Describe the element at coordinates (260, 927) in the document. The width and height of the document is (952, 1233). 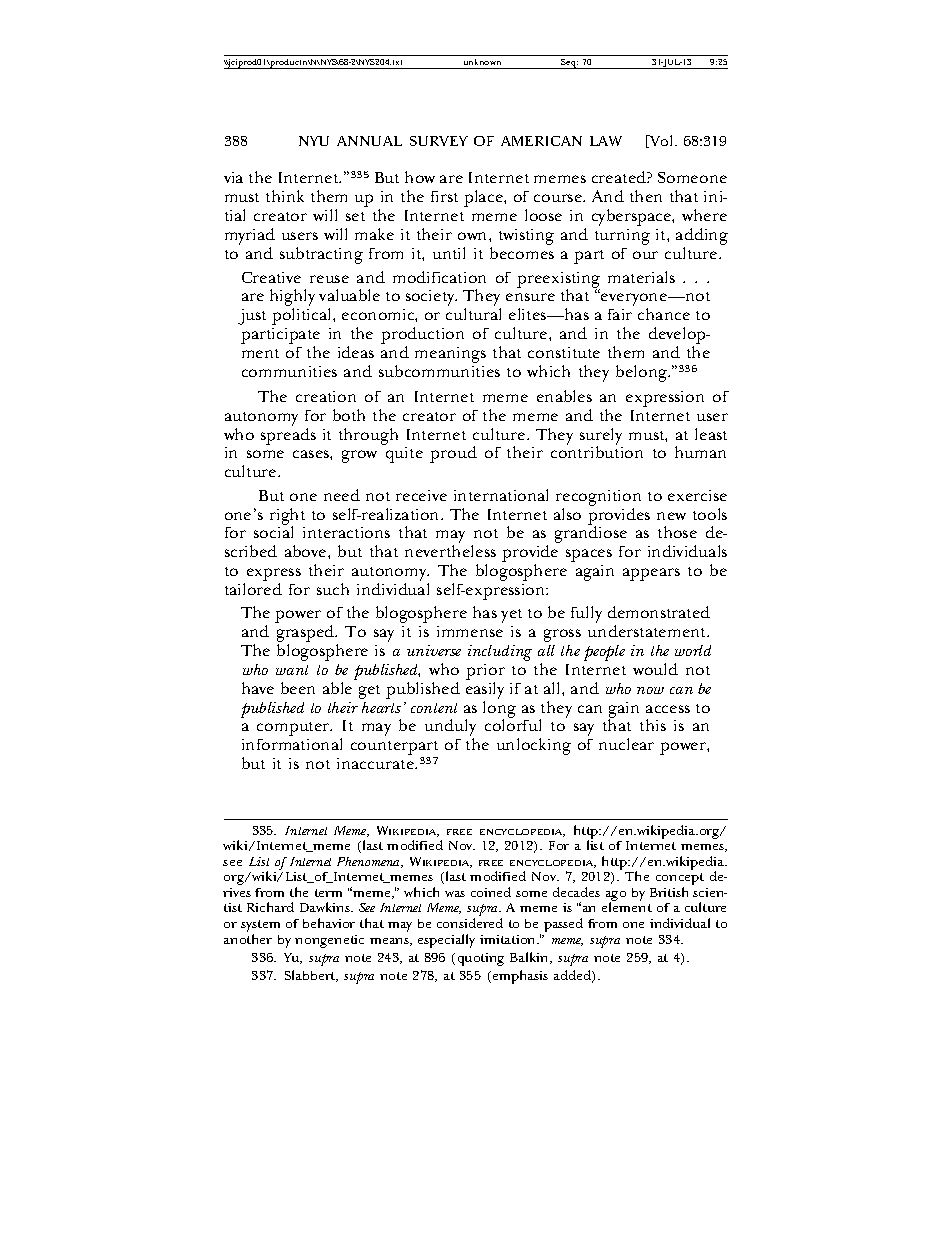
I see `system` at that location.
